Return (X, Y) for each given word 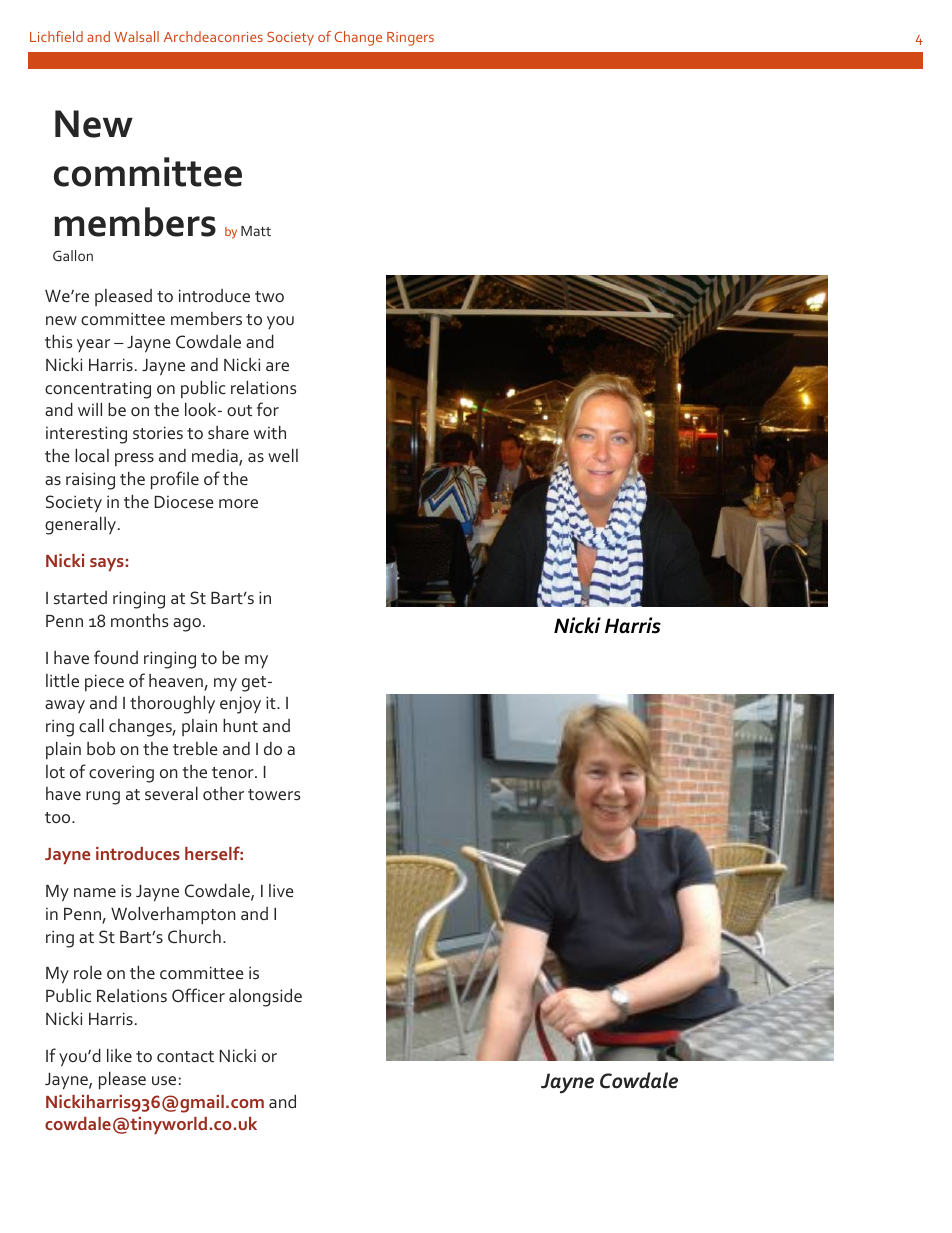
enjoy (240, 705)
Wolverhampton (173, 916)
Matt (256, 231)
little (62, 680)
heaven (177, 682)
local (92, 455)
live (281, 890)
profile (175, 480)
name (95, 892)
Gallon (73, 255)
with (270, 432)
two (269, 296)
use (164, 1080)
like (119, 1055)
